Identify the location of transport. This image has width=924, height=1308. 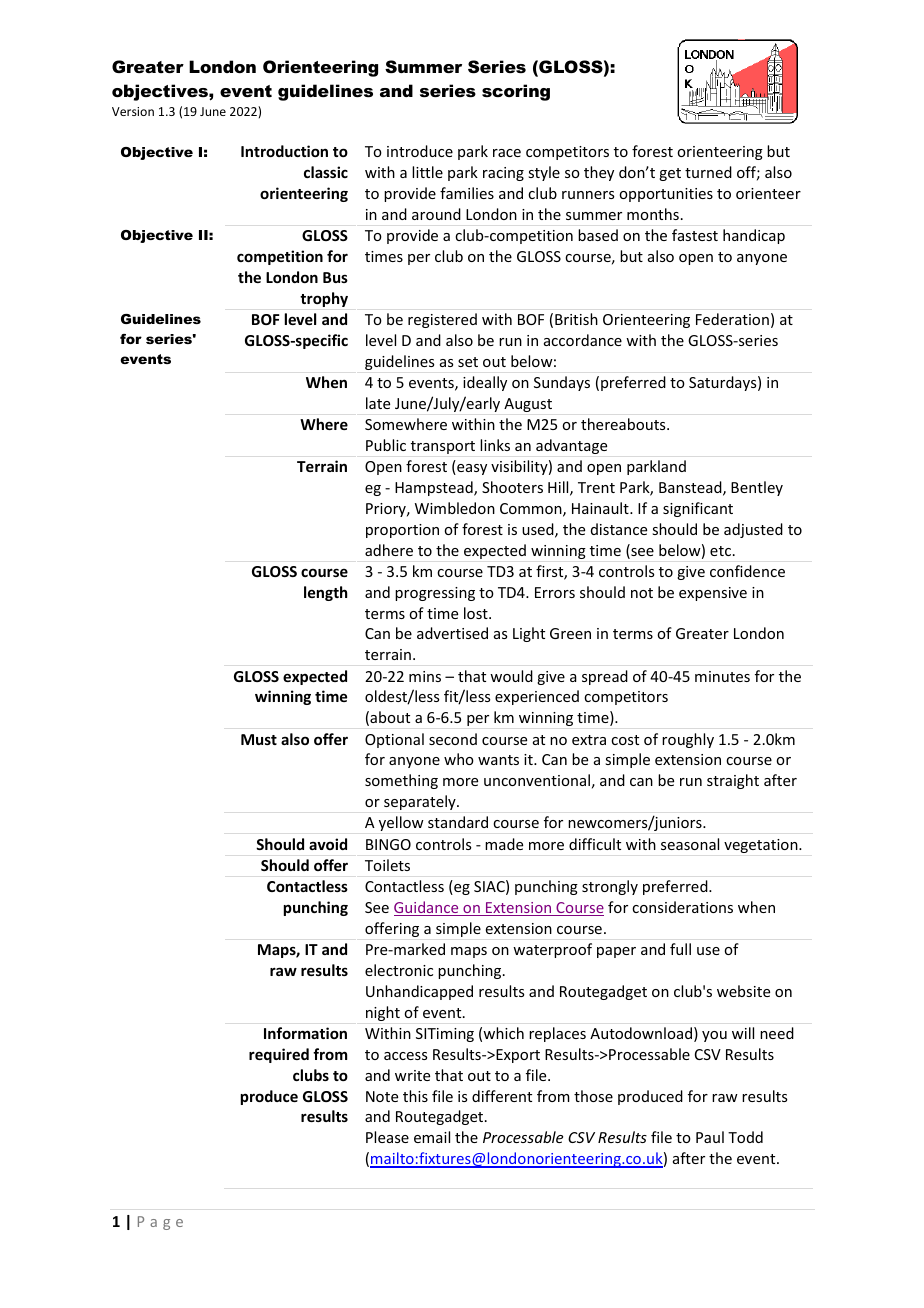
(443, 447).
